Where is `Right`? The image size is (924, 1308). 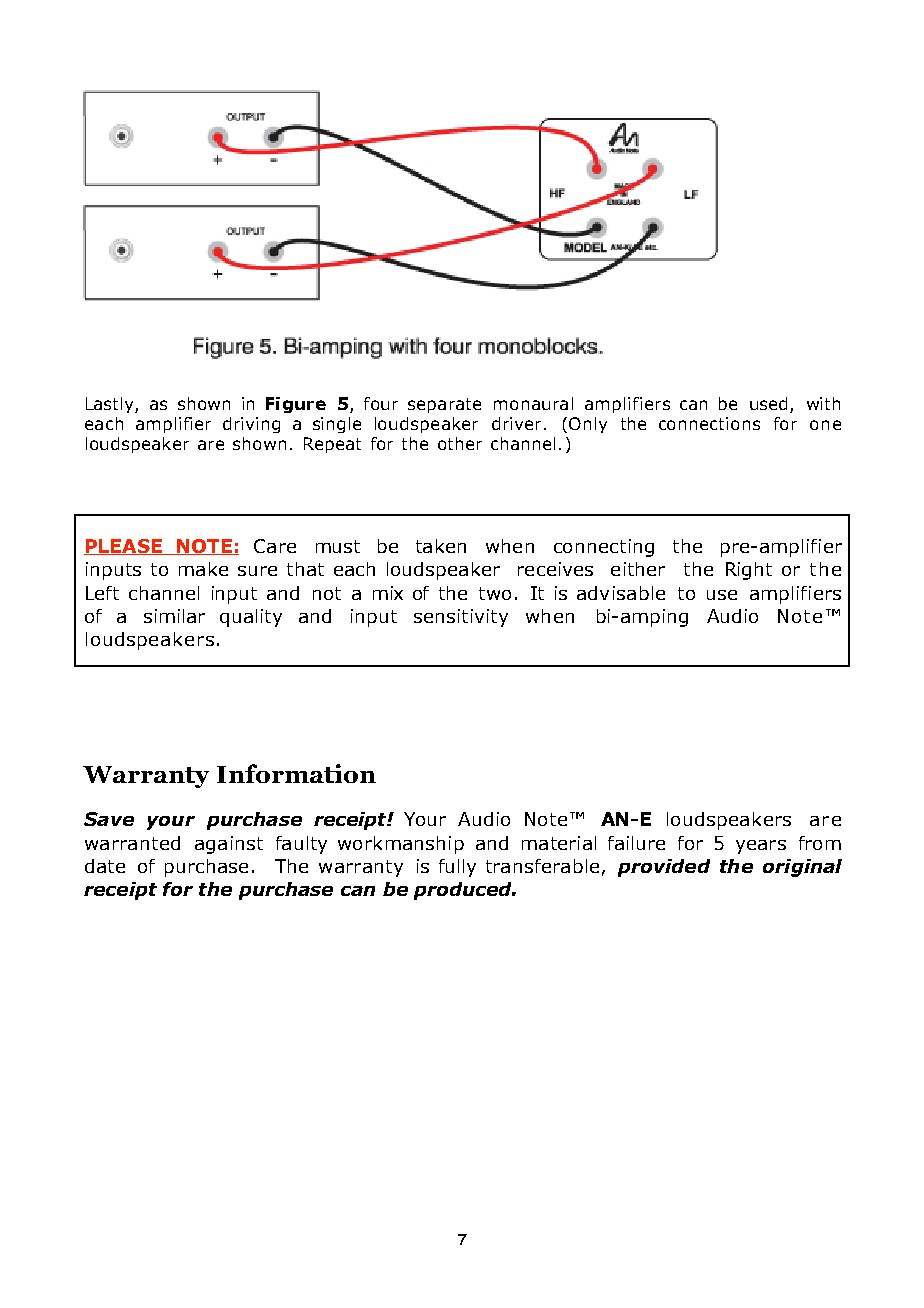
Right is located at coordinates (749, 571).
